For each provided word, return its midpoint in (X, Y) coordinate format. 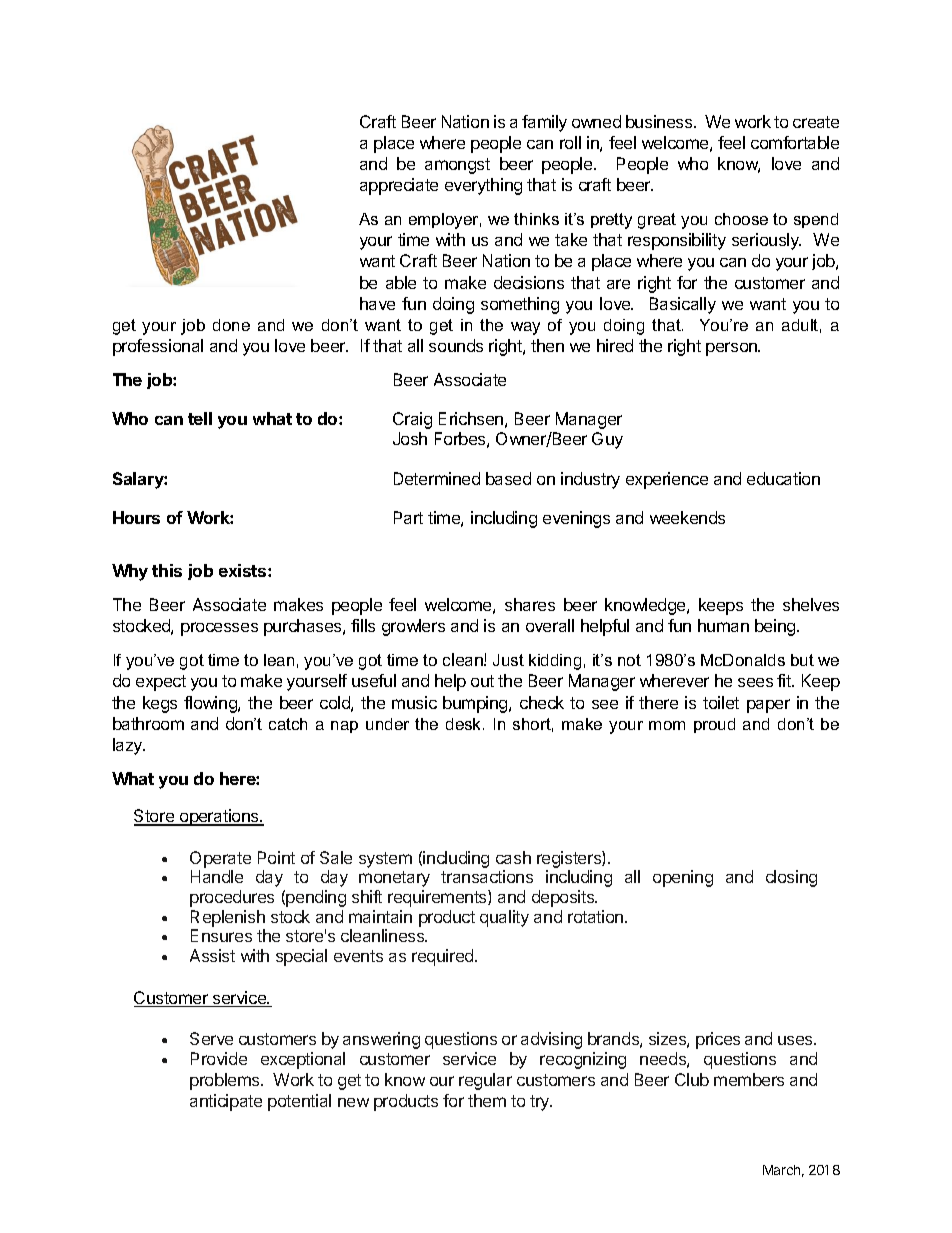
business (660, 121)
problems (226, 1081)
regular (485, 1081)
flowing (211, 704)
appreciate (399, 186)
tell (200, 418)
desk (465, 724)
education (783, 478)
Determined (437, 478)
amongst (457, 166)
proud (714, 725)
